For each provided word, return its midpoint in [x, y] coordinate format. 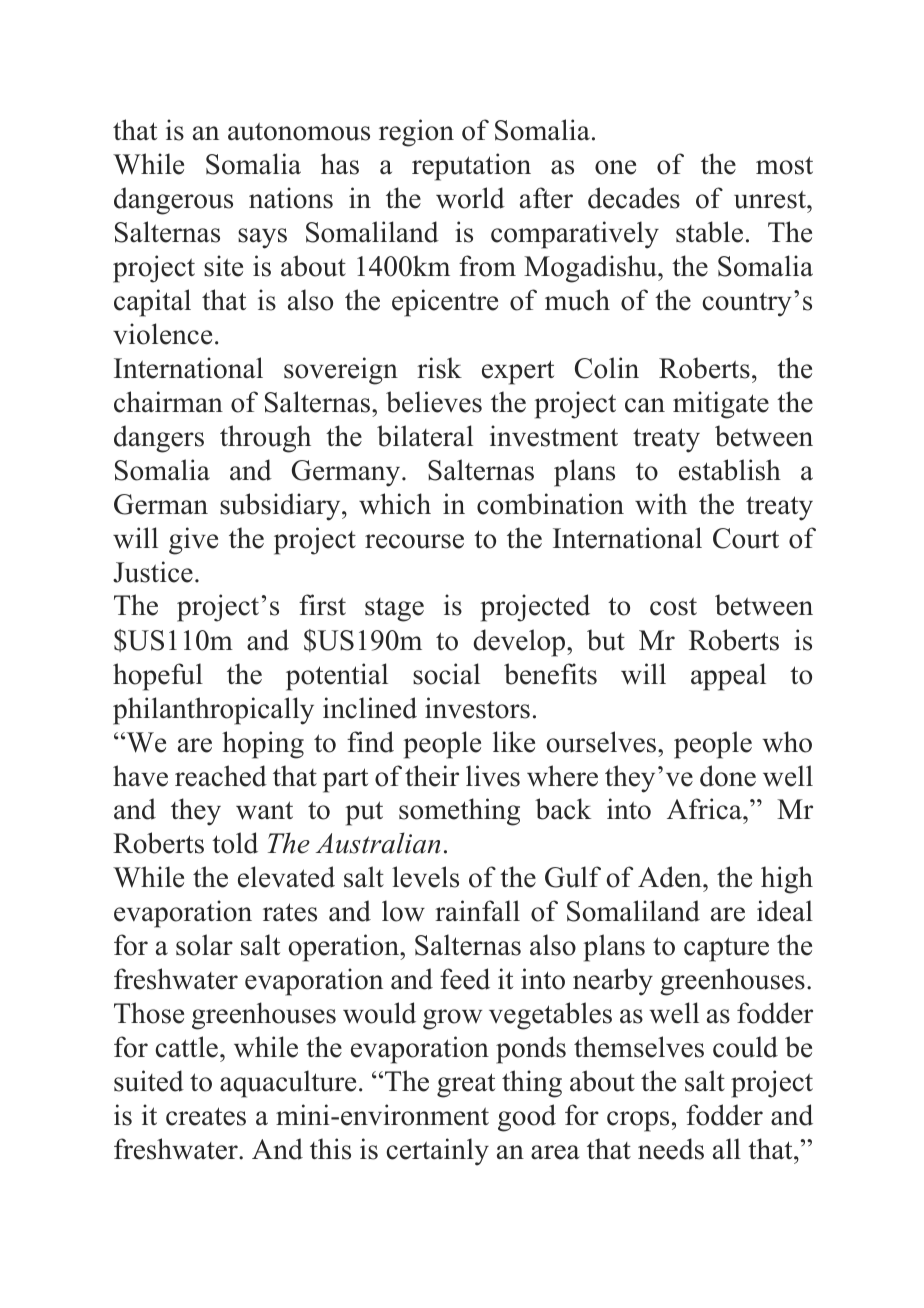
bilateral [425, 436]
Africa [705, 809]
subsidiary [281, 507]
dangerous [173, 201]
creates [206, 1116]
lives [493, 776]
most [784, 165]
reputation [471, 167]
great [466, 1085]
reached [221, 776]
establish [730, 470]
